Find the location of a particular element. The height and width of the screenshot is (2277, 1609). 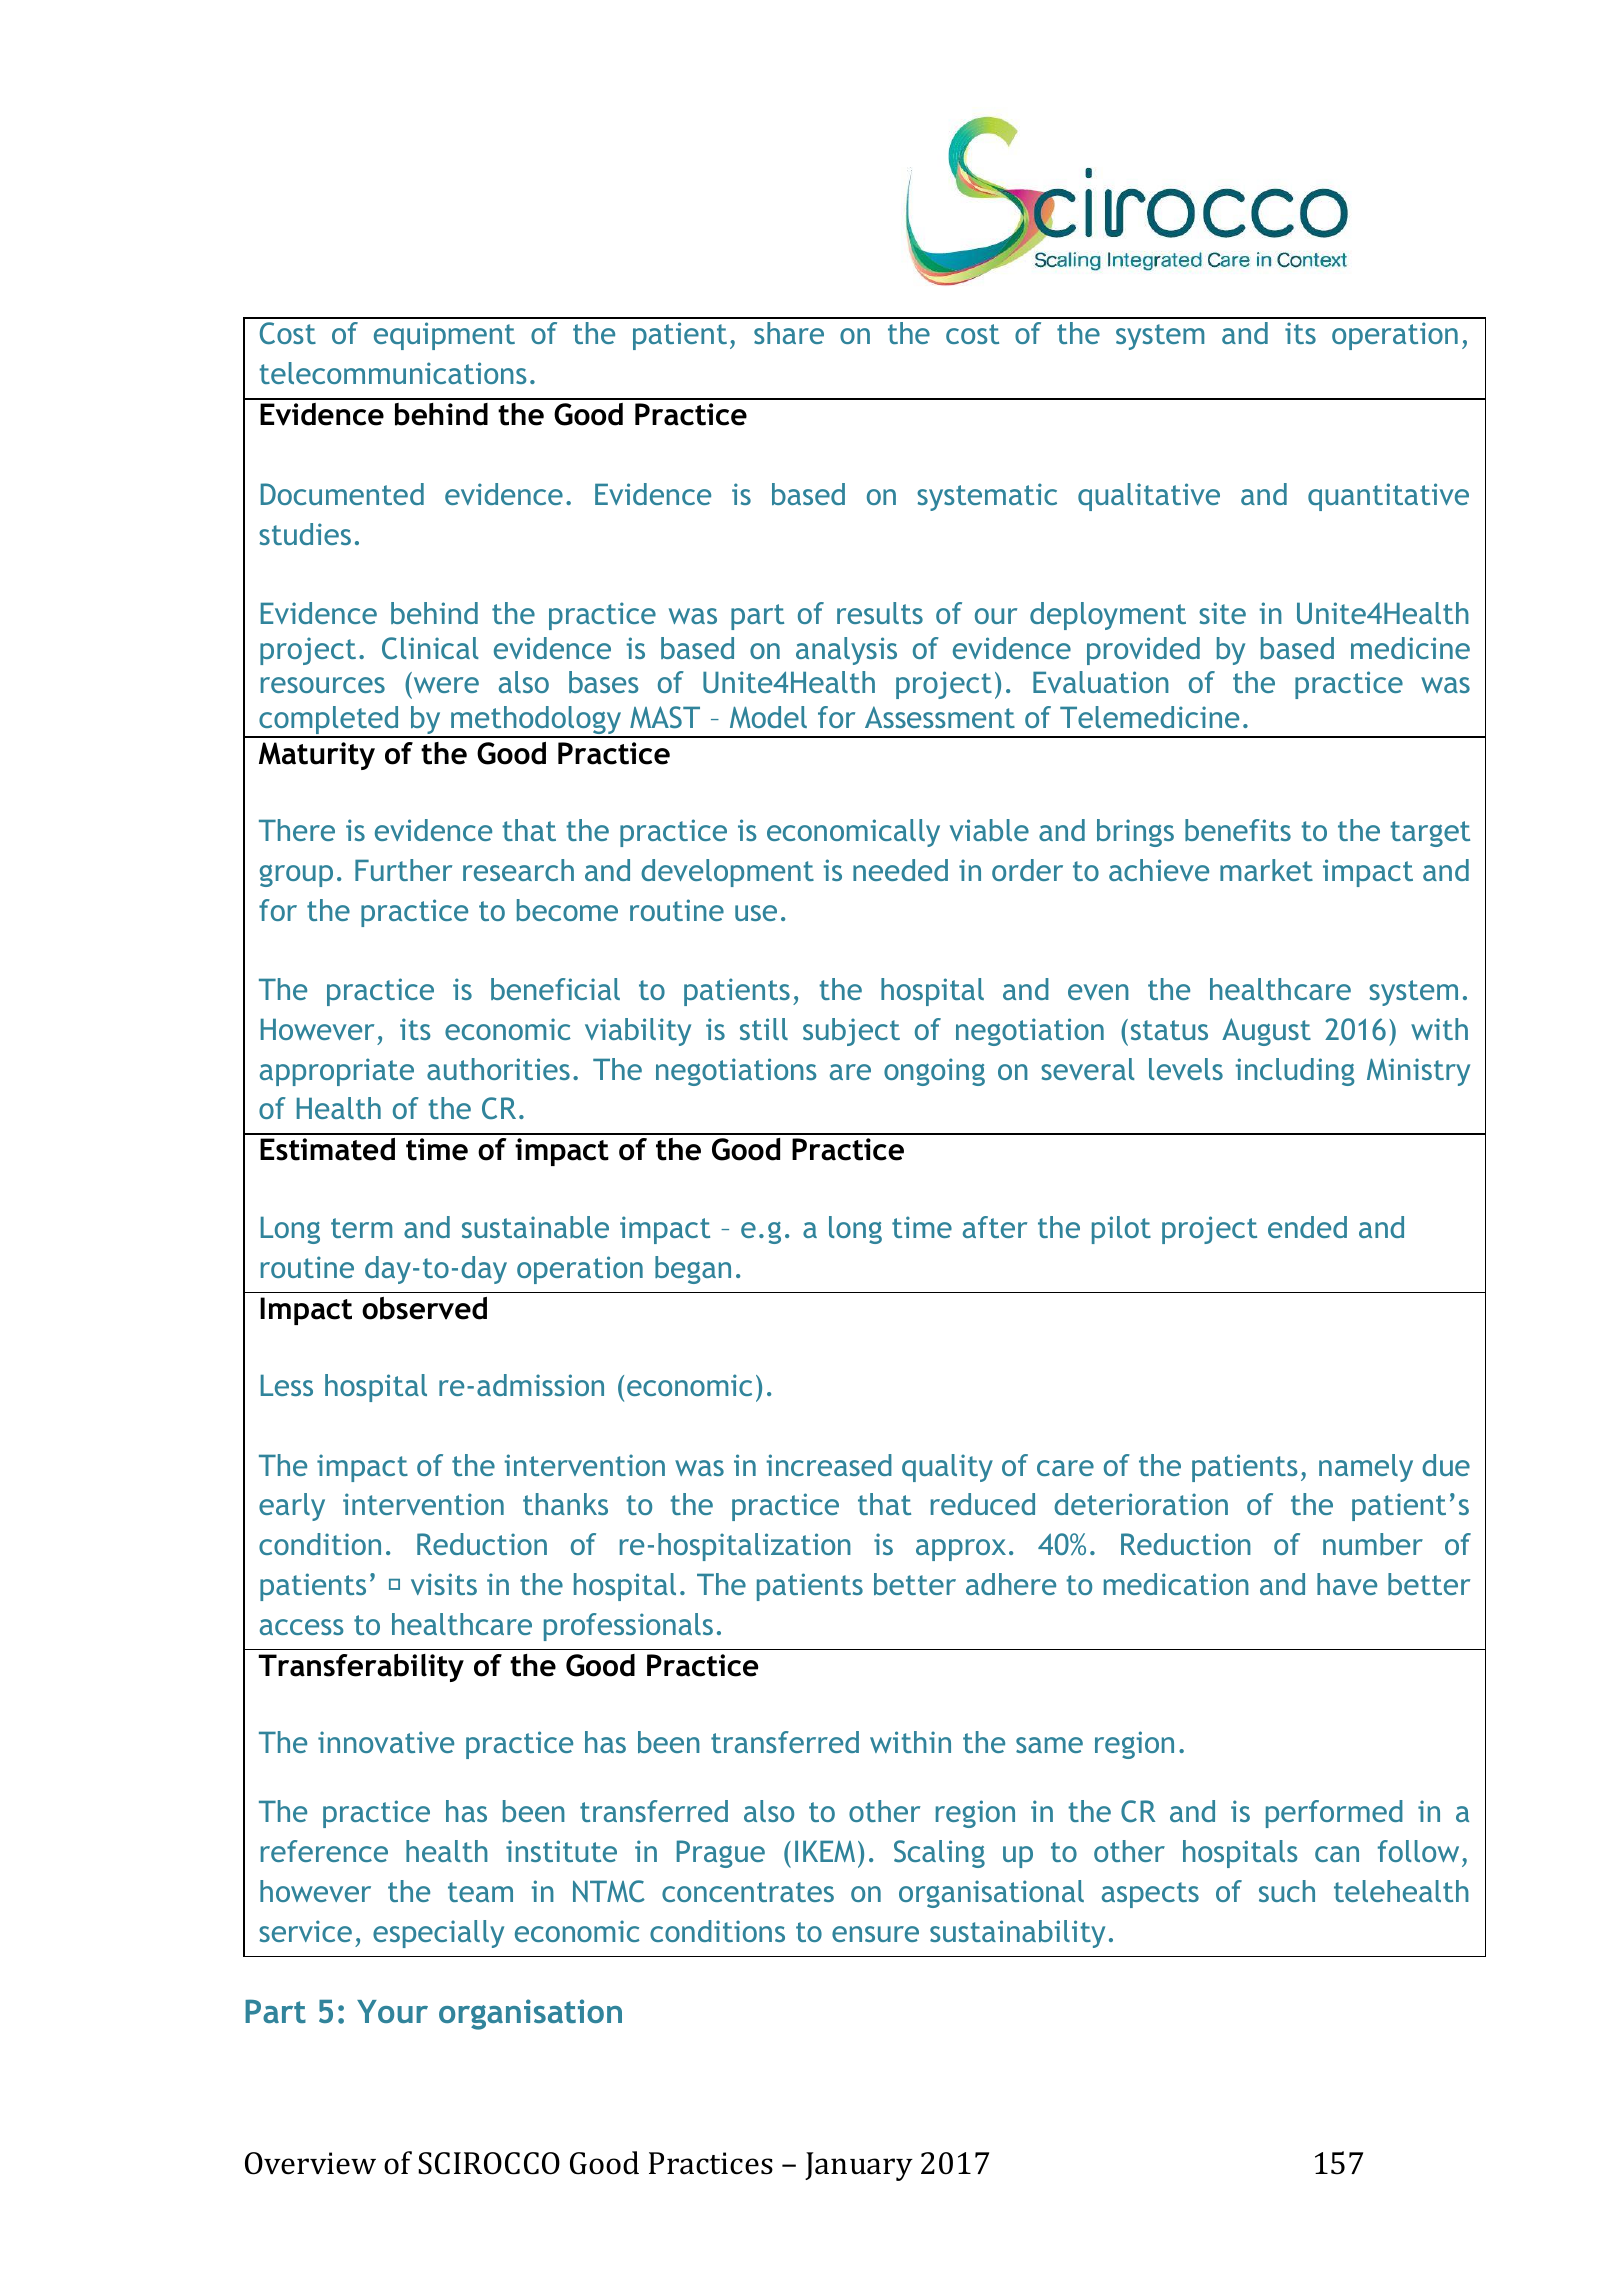

Your is located at coordinates (392, 2011).
